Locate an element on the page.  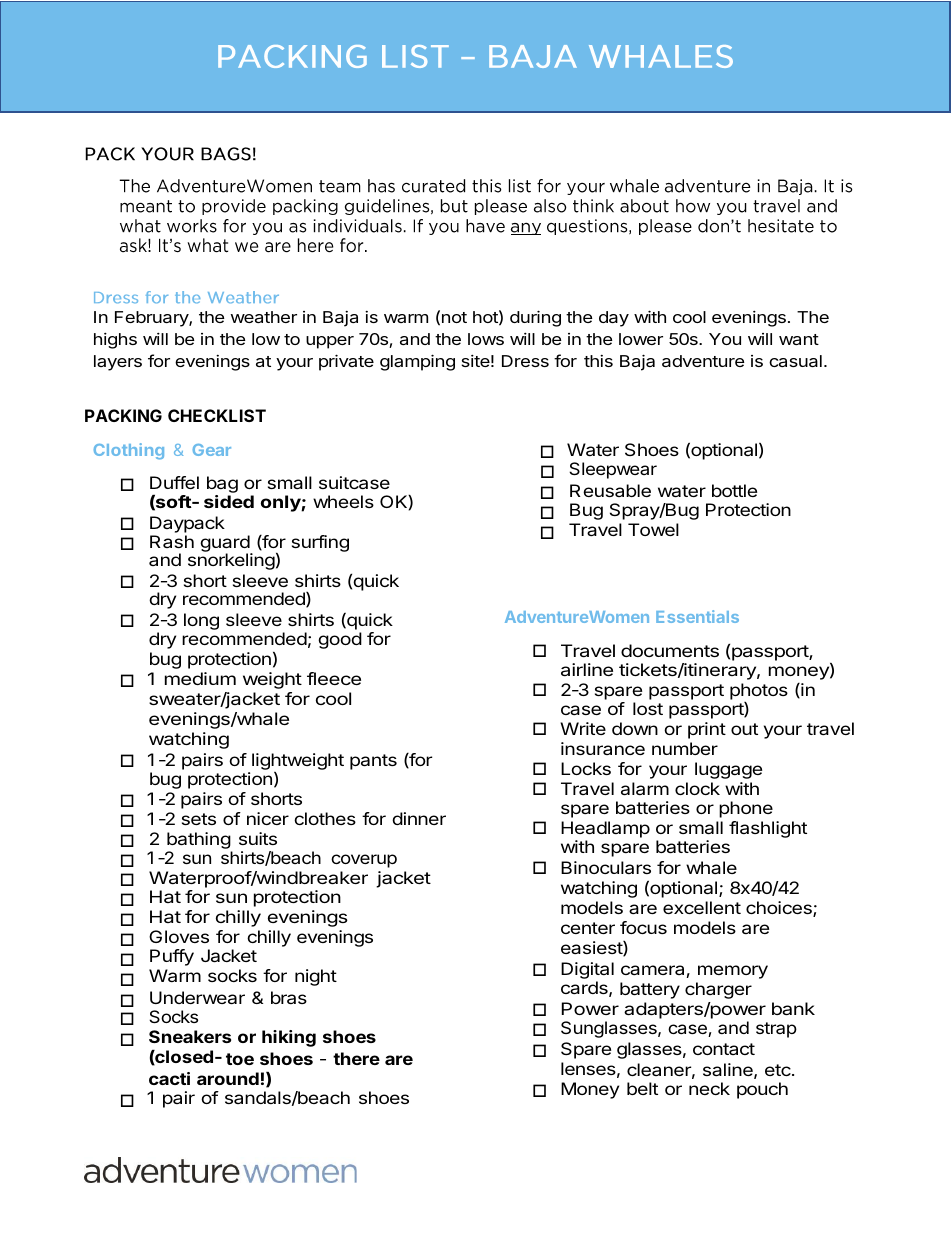
center is located at coordinates (588, 928).
